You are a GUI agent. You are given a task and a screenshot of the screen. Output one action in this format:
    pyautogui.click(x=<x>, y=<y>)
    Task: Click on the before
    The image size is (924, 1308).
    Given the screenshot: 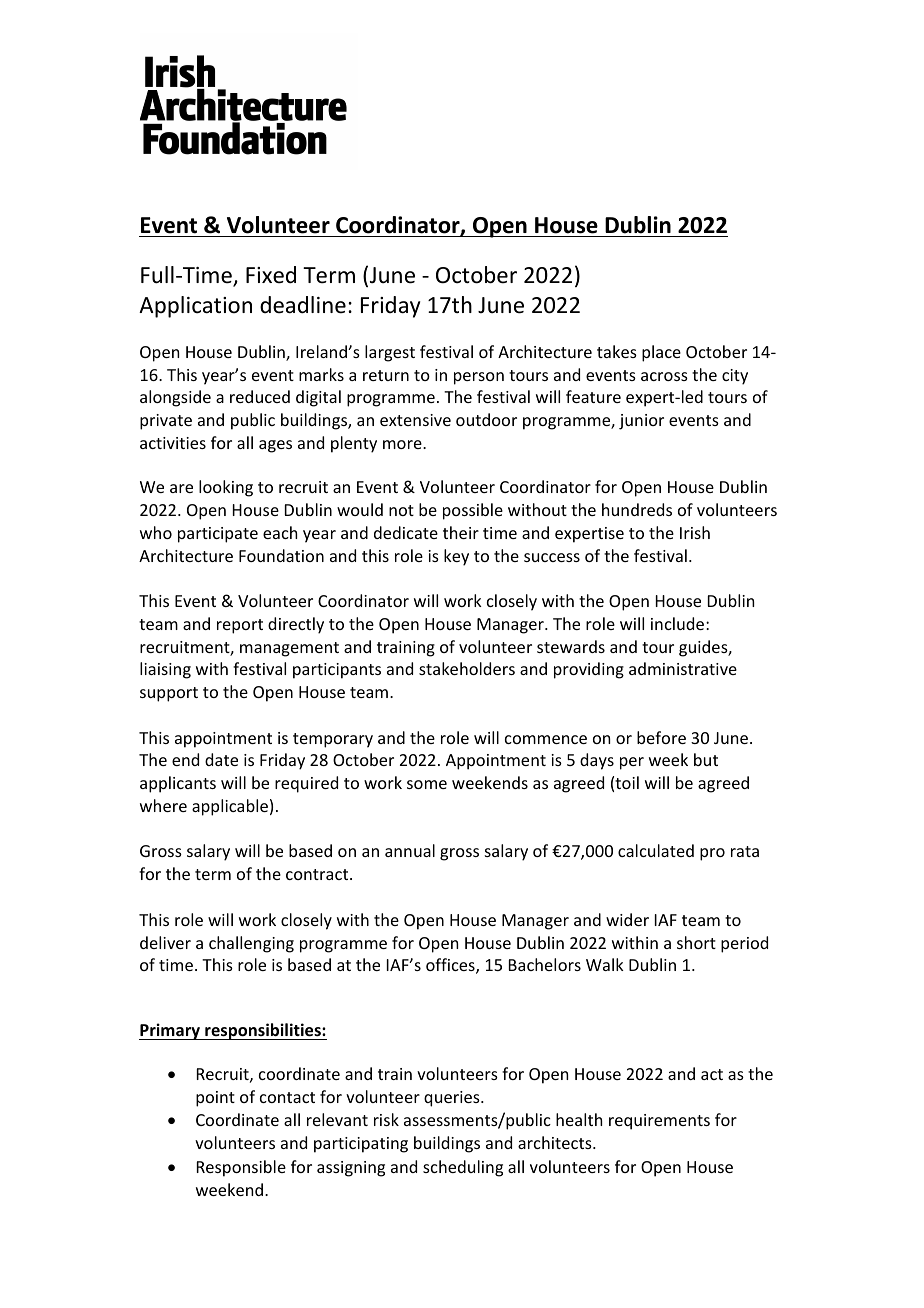 What is the action you would take?
    pyautogui.click(x=661, y=737)
